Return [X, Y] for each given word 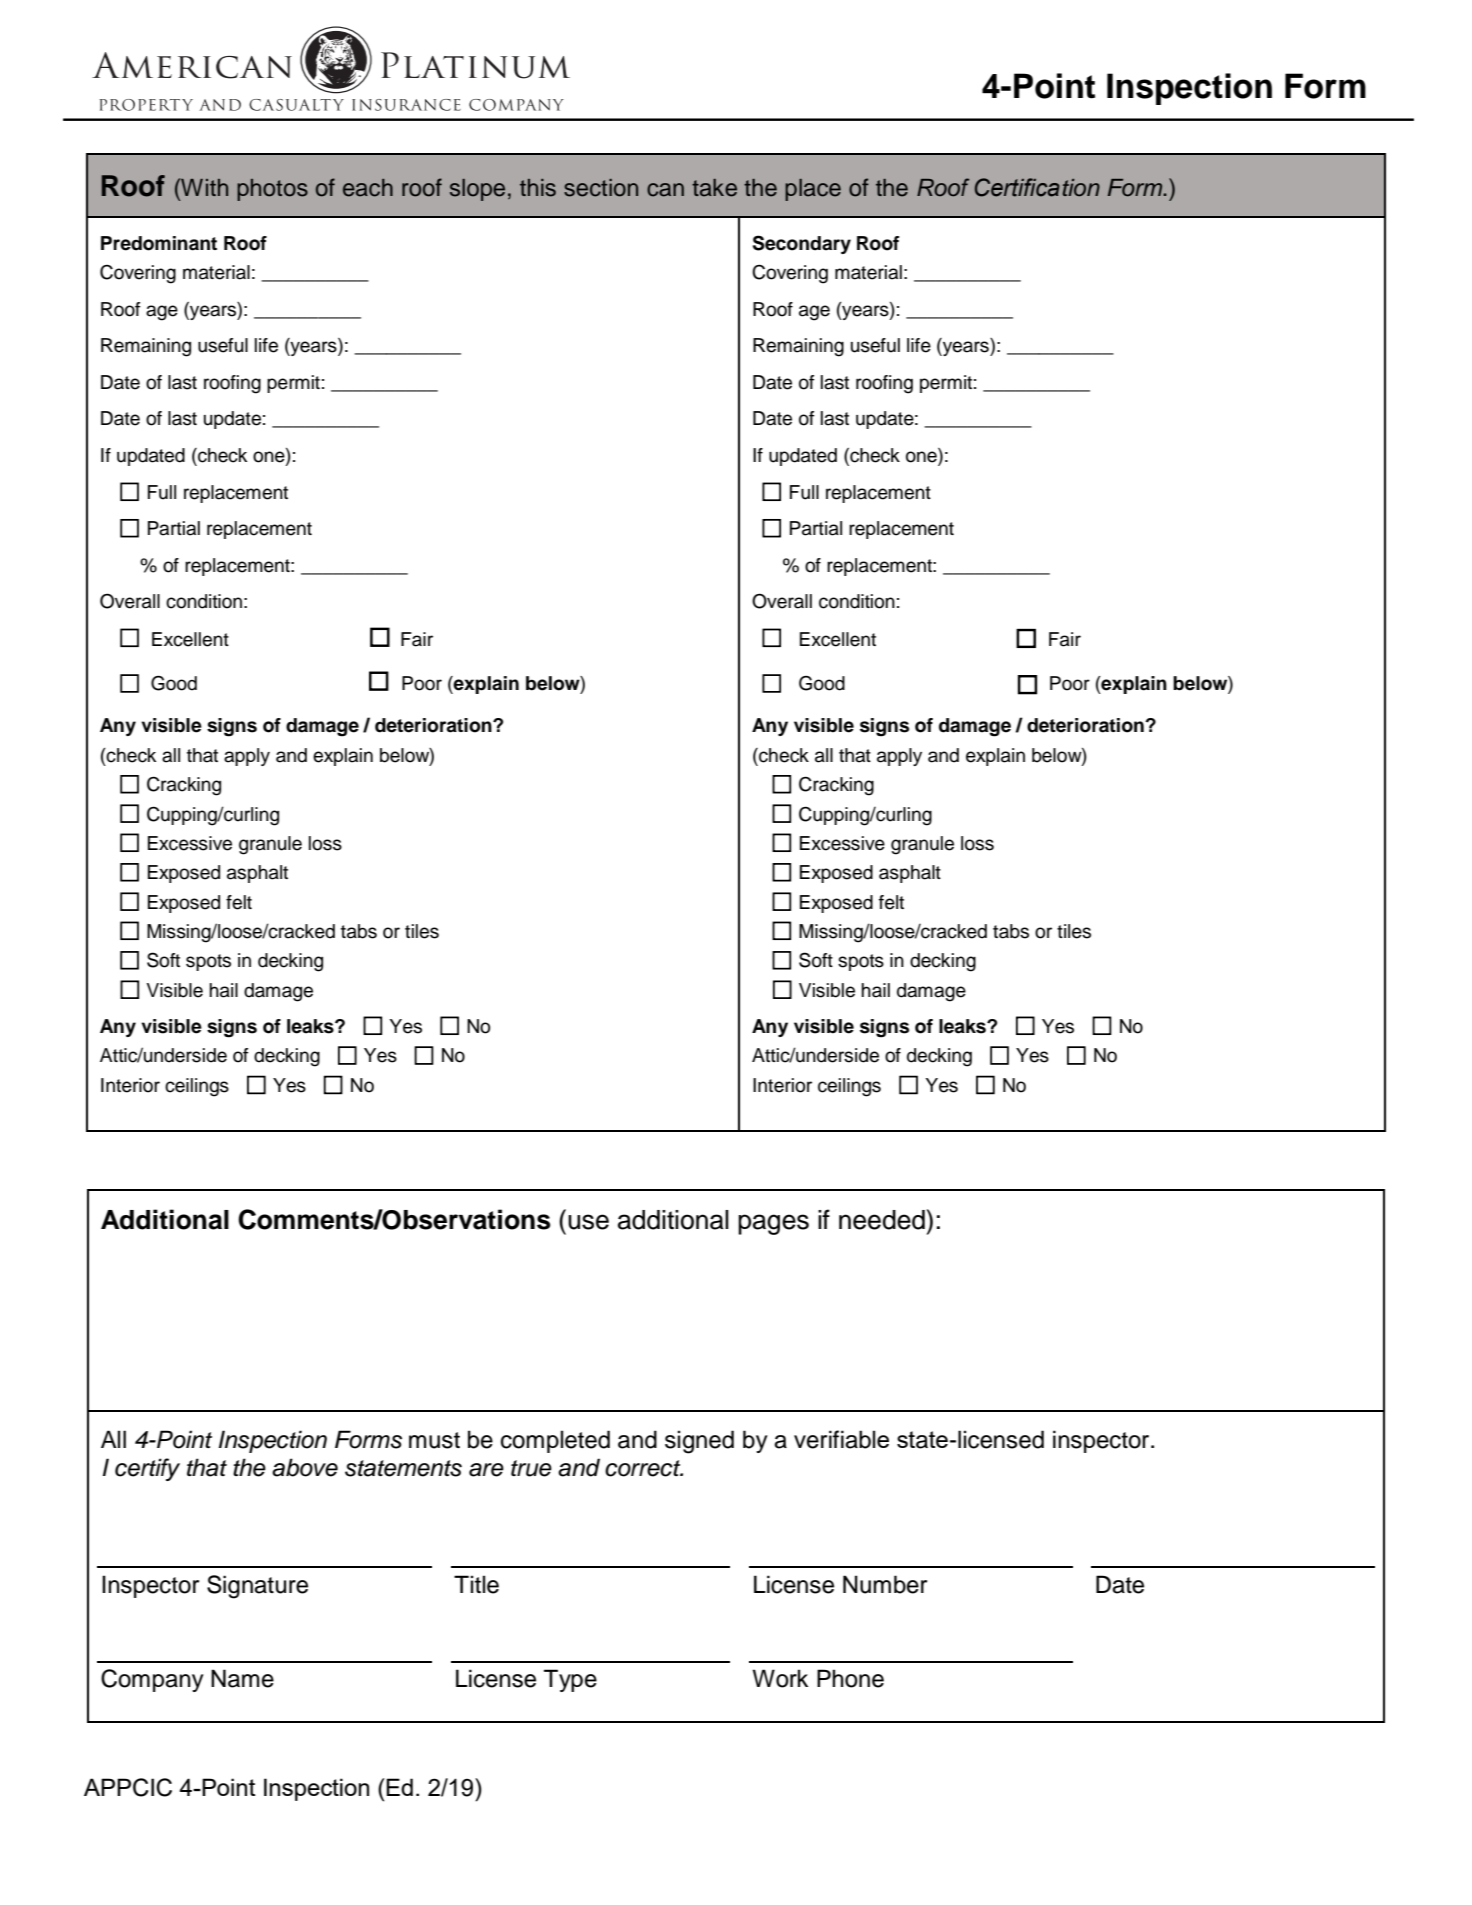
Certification [1037, 187]
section [601, 188]
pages [773, 1224]
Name [242, 1678]
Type [570, 1680]
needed [882, 1220]
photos [272, 190]
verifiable [841, 1439]
